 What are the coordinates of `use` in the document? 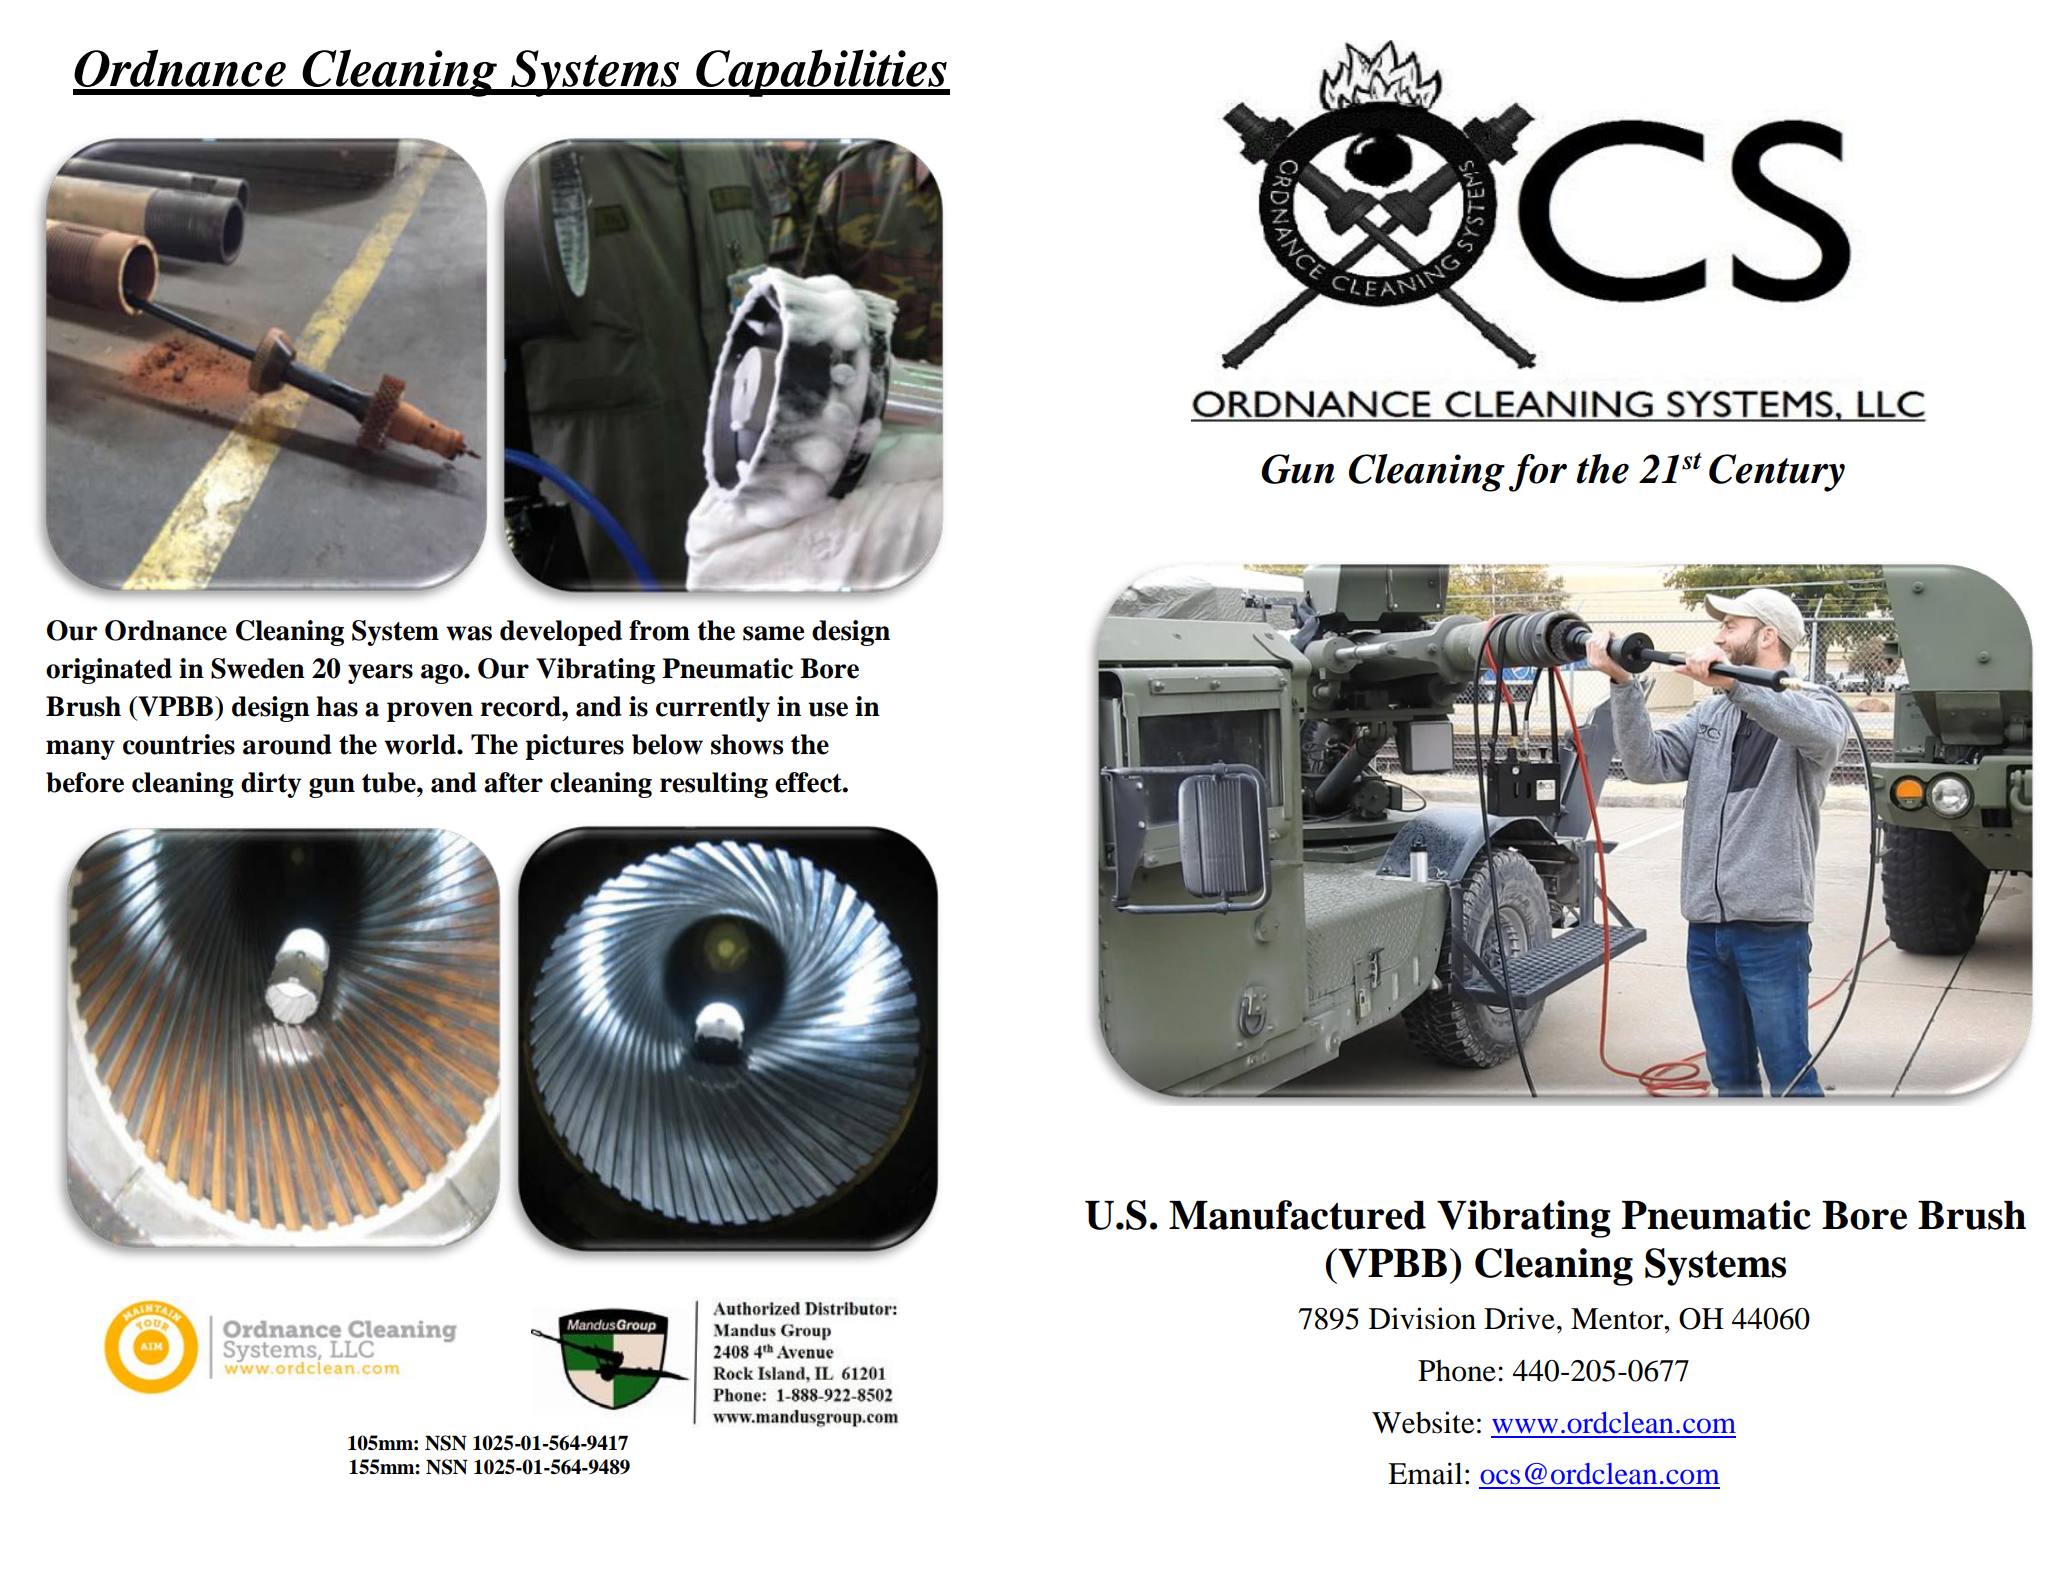 It's located at (828, 709).
